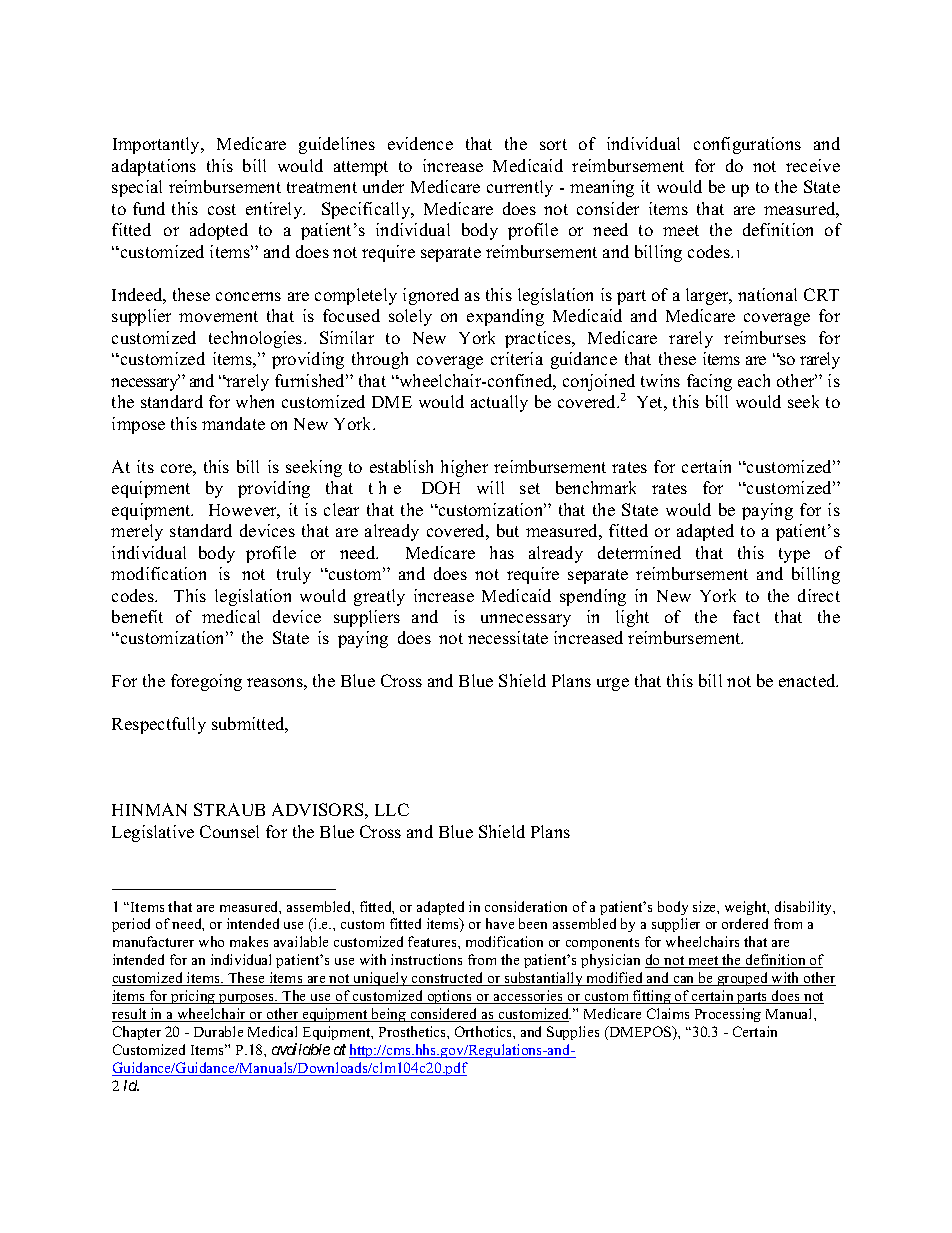  I want to click on truly, so click(294, 575).
